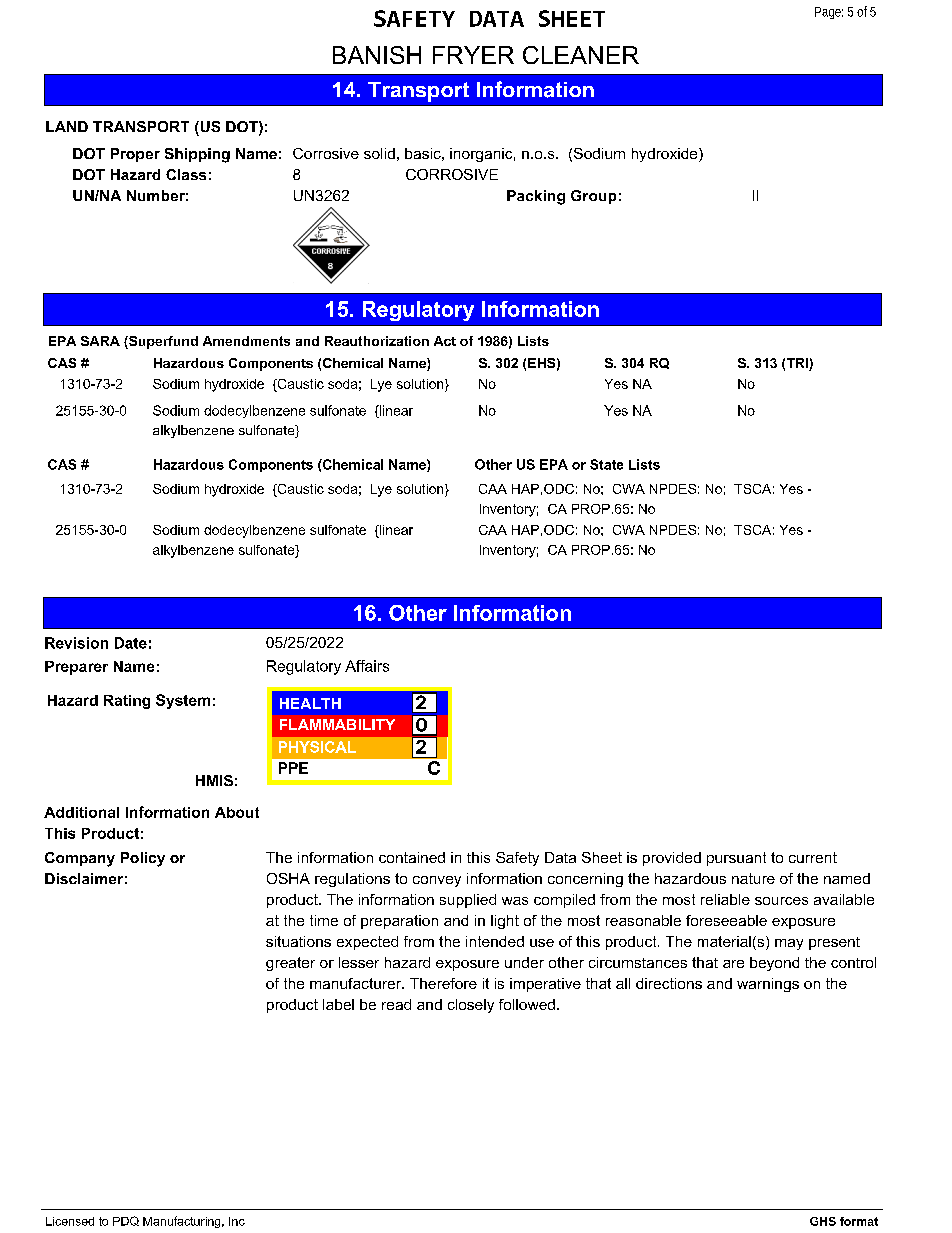 This screenshot has width=952, height=1233. I want to click on State, so click(606, 464).
